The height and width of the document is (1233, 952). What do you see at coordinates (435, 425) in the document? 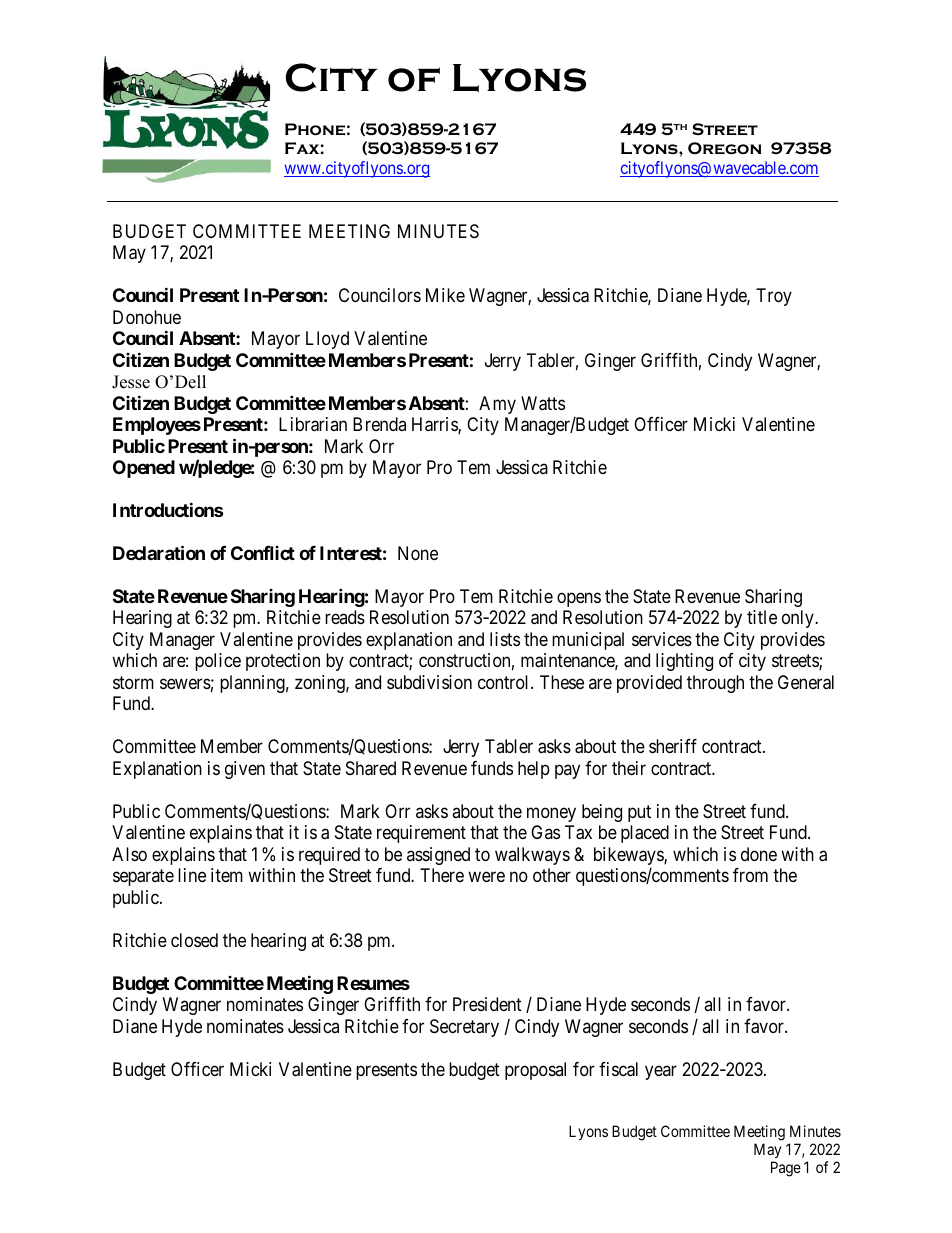
I see `Harris` at bounding box center [435, 425].
